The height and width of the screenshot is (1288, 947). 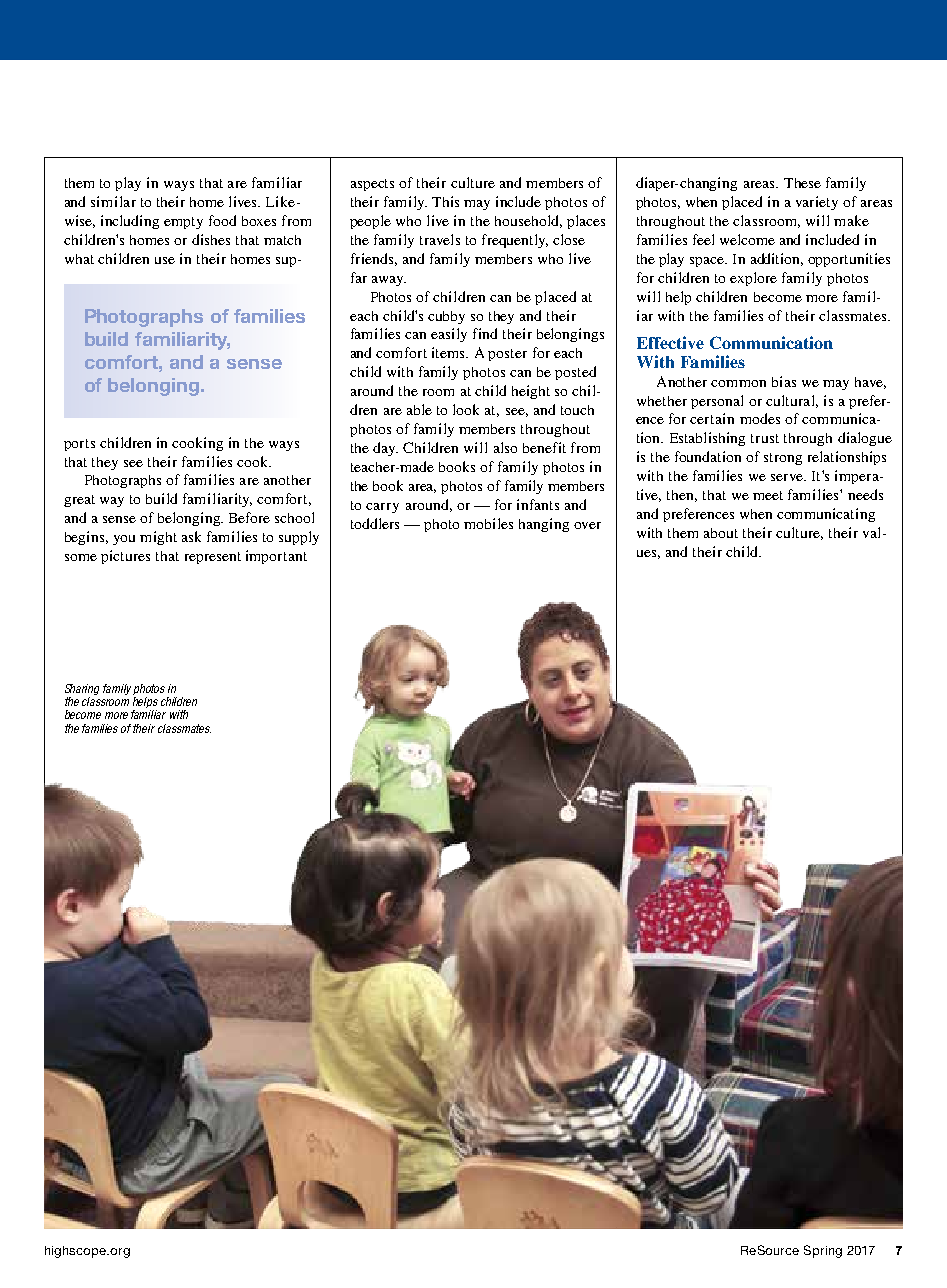 What do you see at coordinates (505, 447) in the screenshot?
I see `also` at bounding box center [505, 447].
